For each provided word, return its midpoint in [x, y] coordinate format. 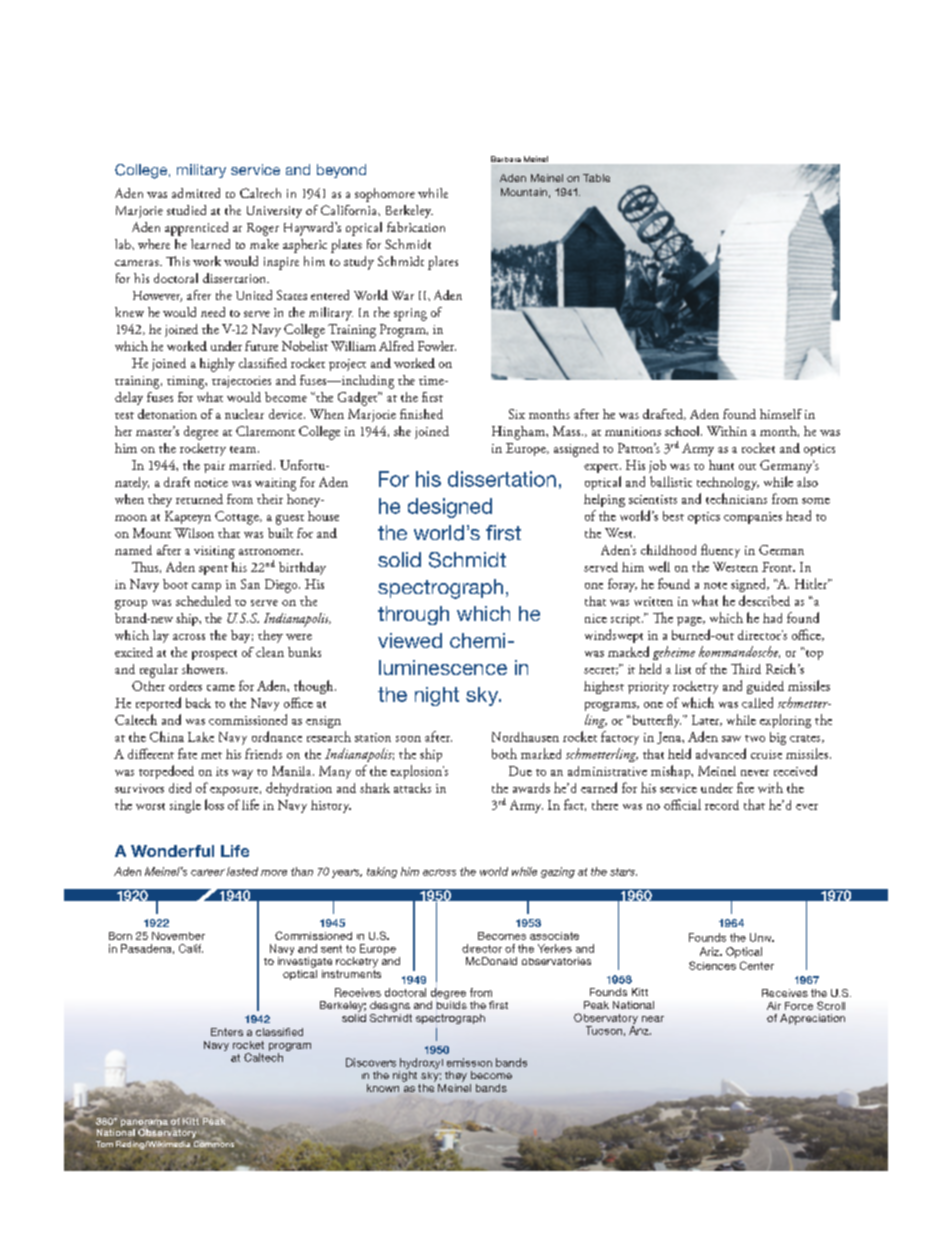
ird [752, 669]
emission [469, 1062]
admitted [196, 193]
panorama [144, 1123]
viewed [410, 640]
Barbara [506, 160]
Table [596, 178]
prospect [214, 655]
